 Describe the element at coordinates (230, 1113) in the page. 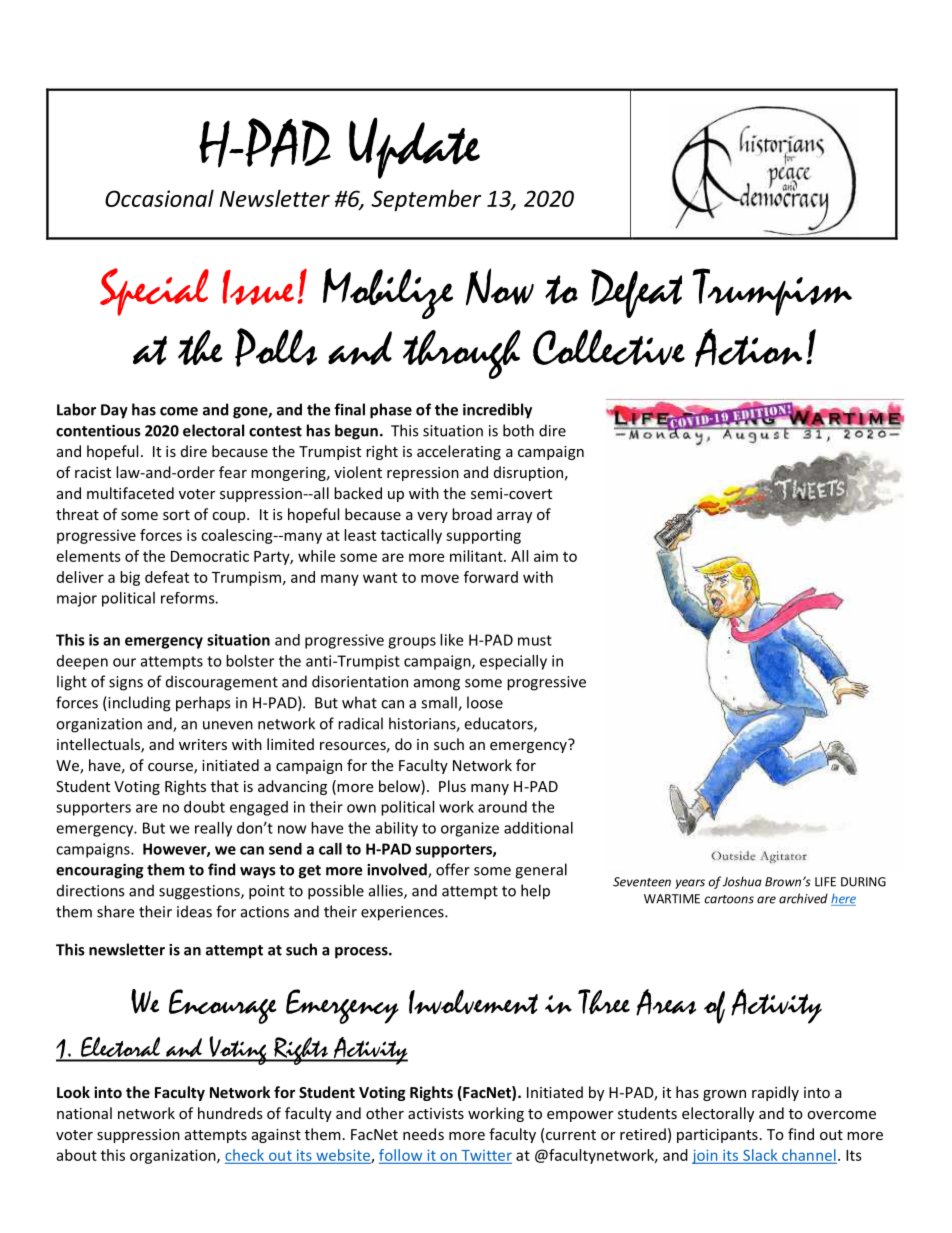

I see `hundreds` at that location.
